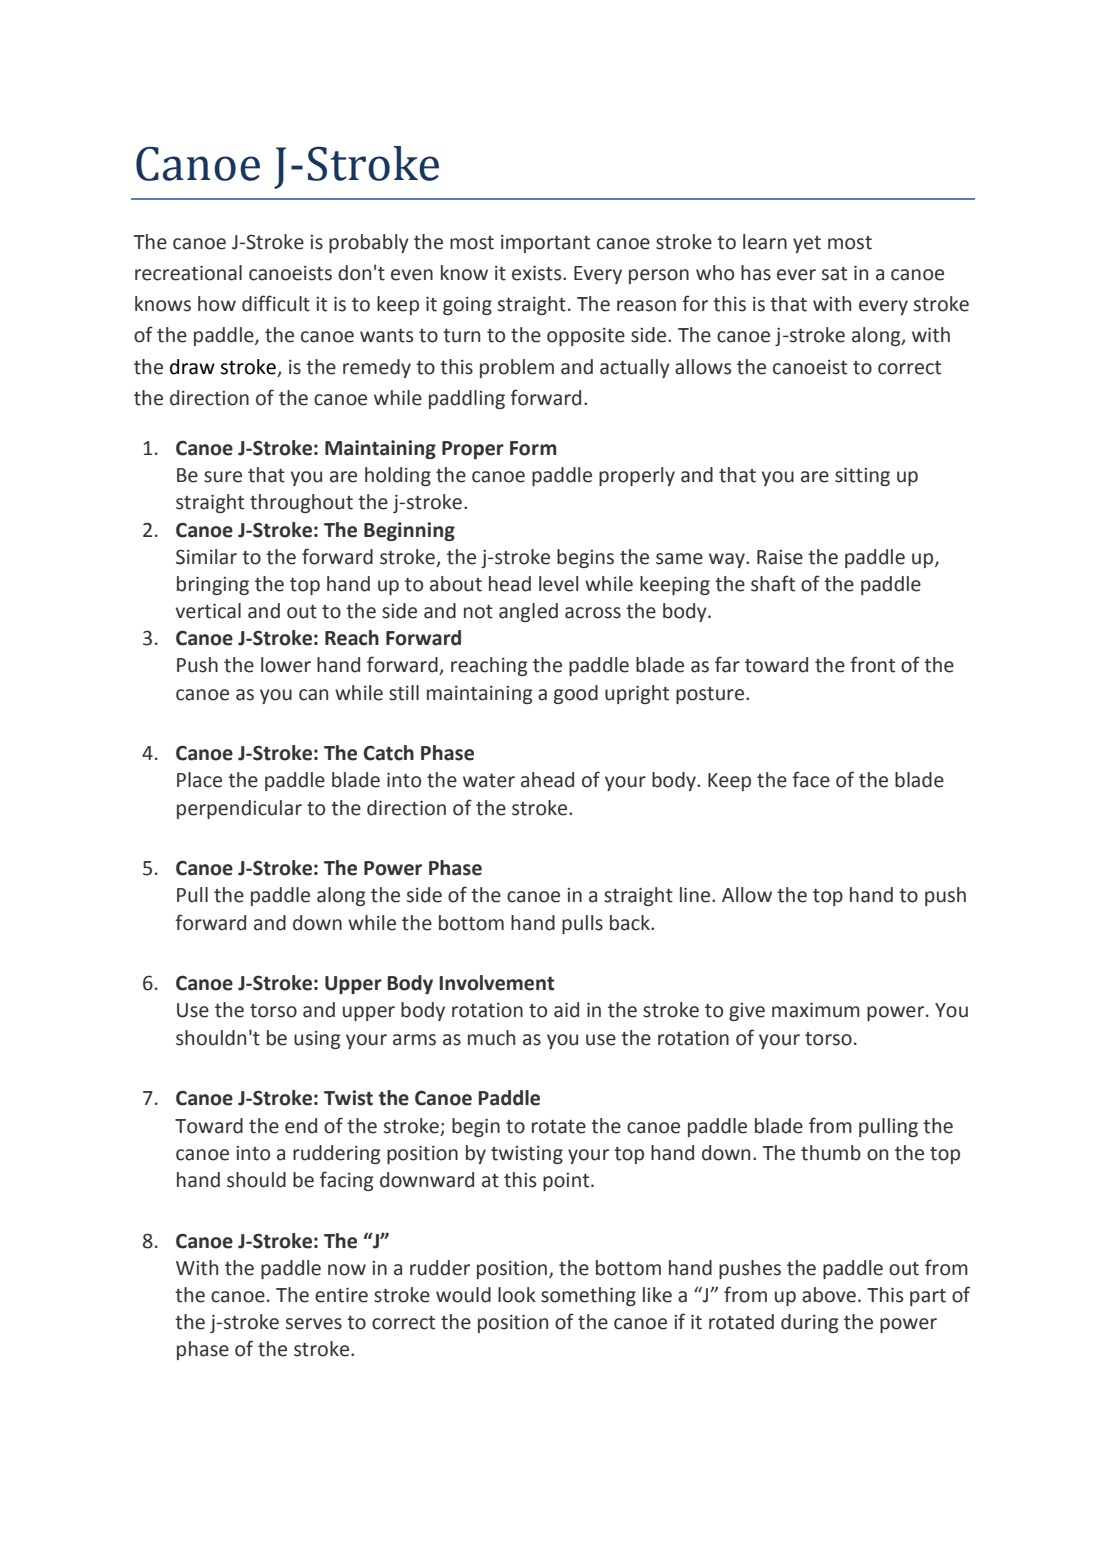 The height and width of the screenshot is (1563, 1105). Describe the element at coordinates (314, 1324) in the screenshot. I see `serves` at that location.
